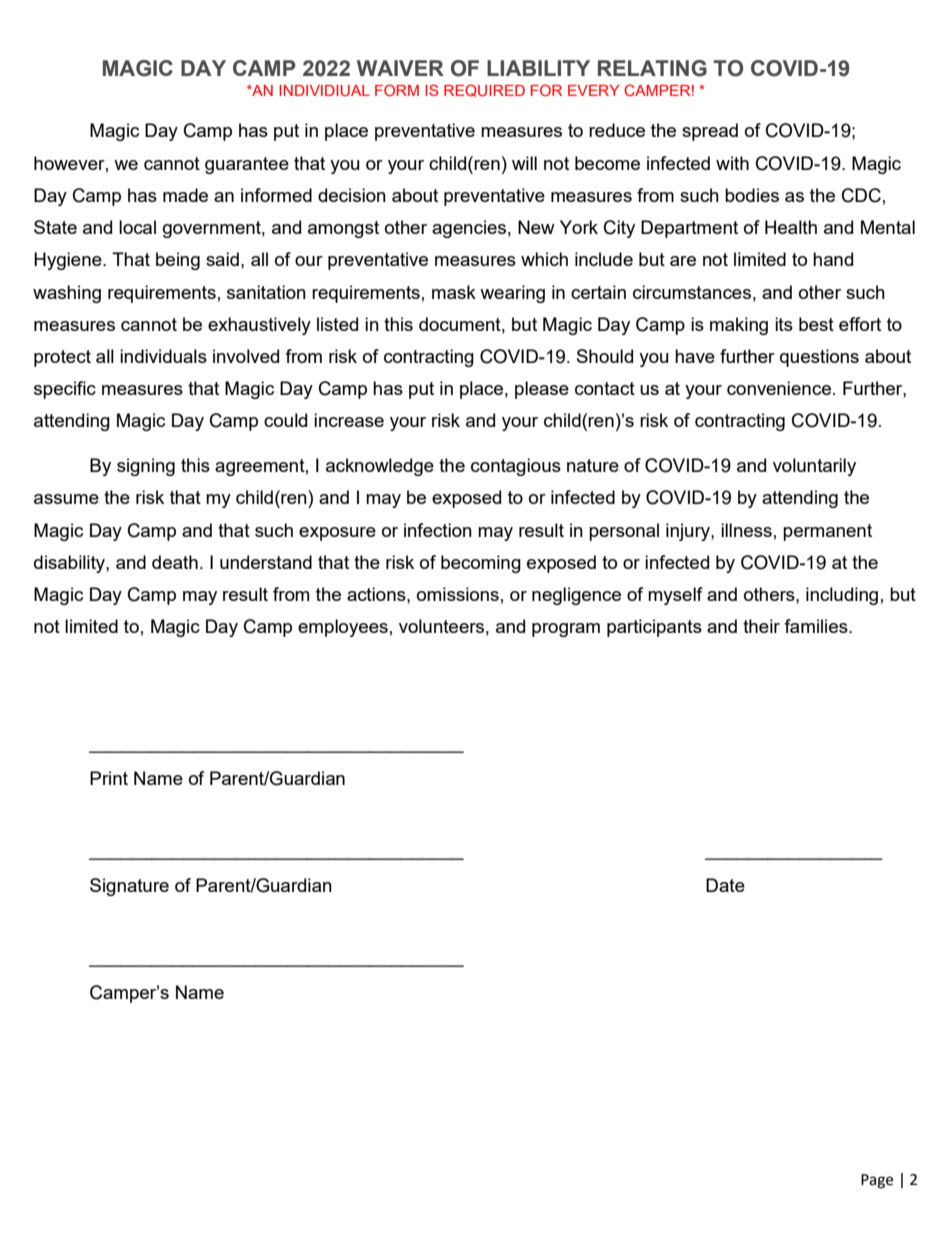  What do you see at coordinates (247, 165) in the image?
I see `guarantee` at bounding box center [247, 165].
